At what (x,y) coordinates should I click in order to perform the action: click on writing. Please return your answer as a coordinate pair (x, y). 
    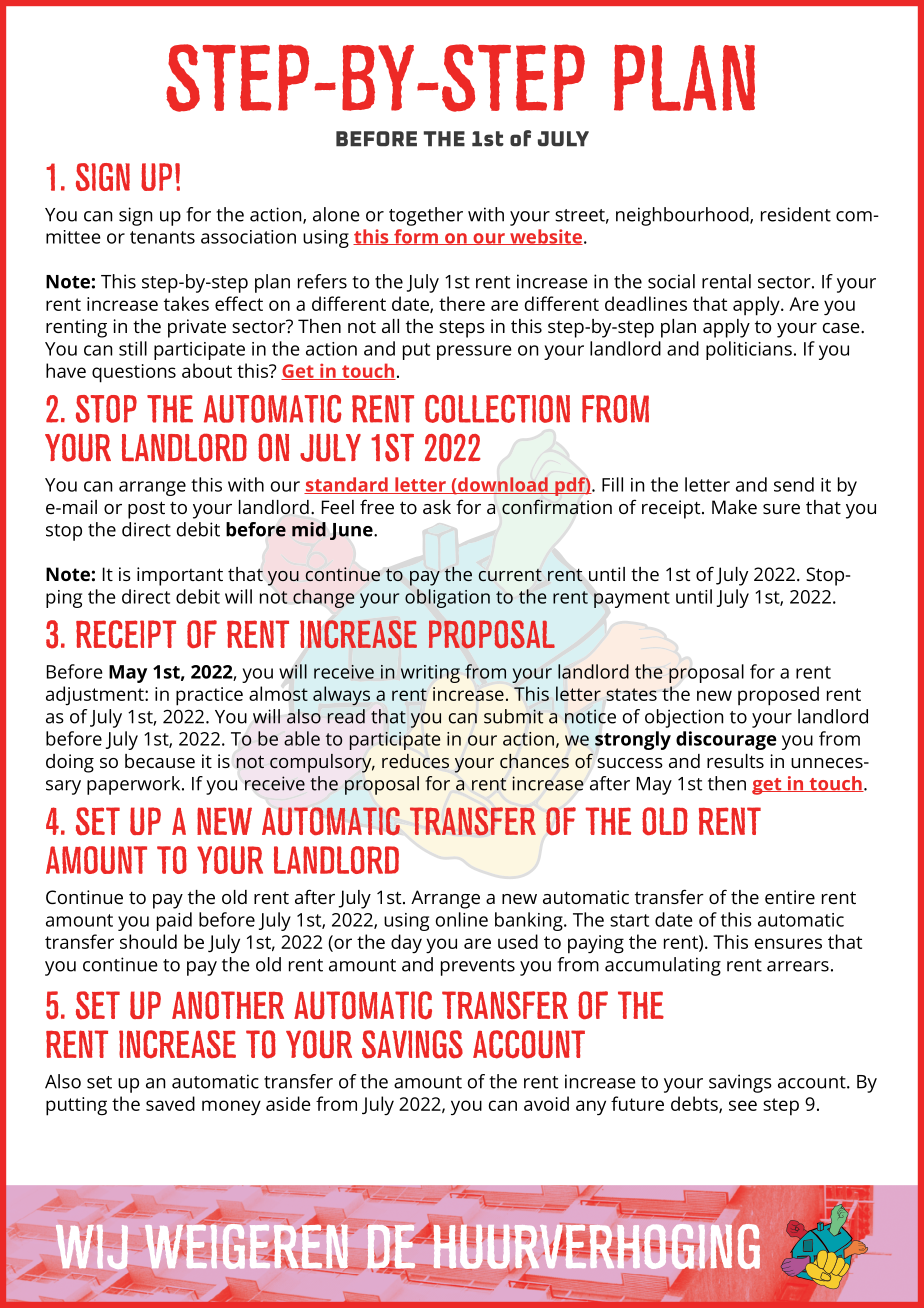
    Looking at the image, I should click on (430, 674).
